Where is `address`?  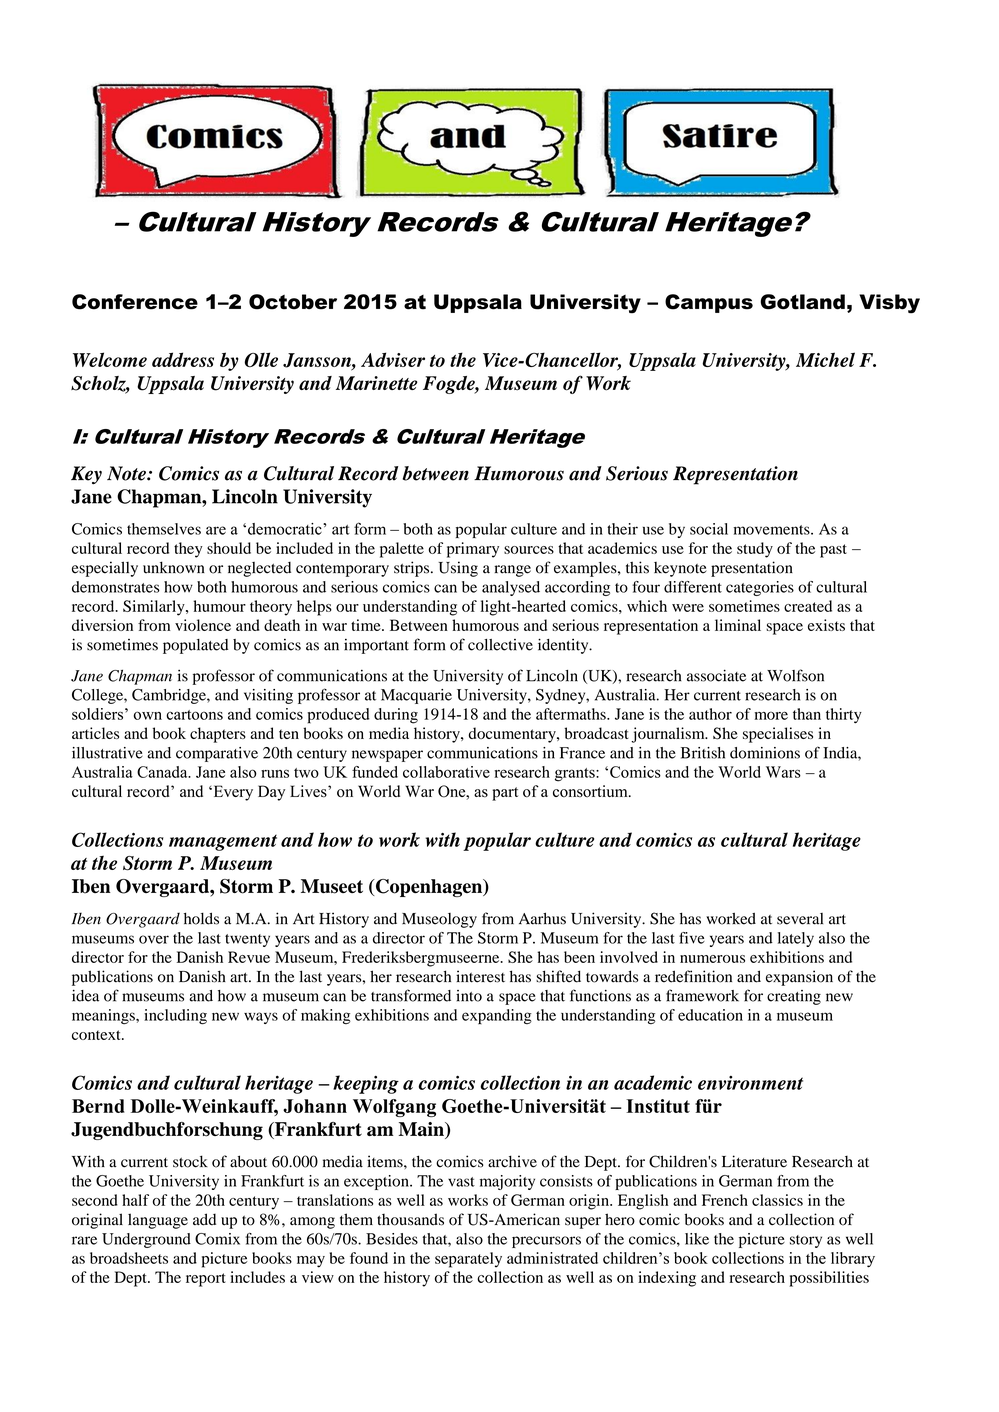 address is located at coordinates (183, 359).
